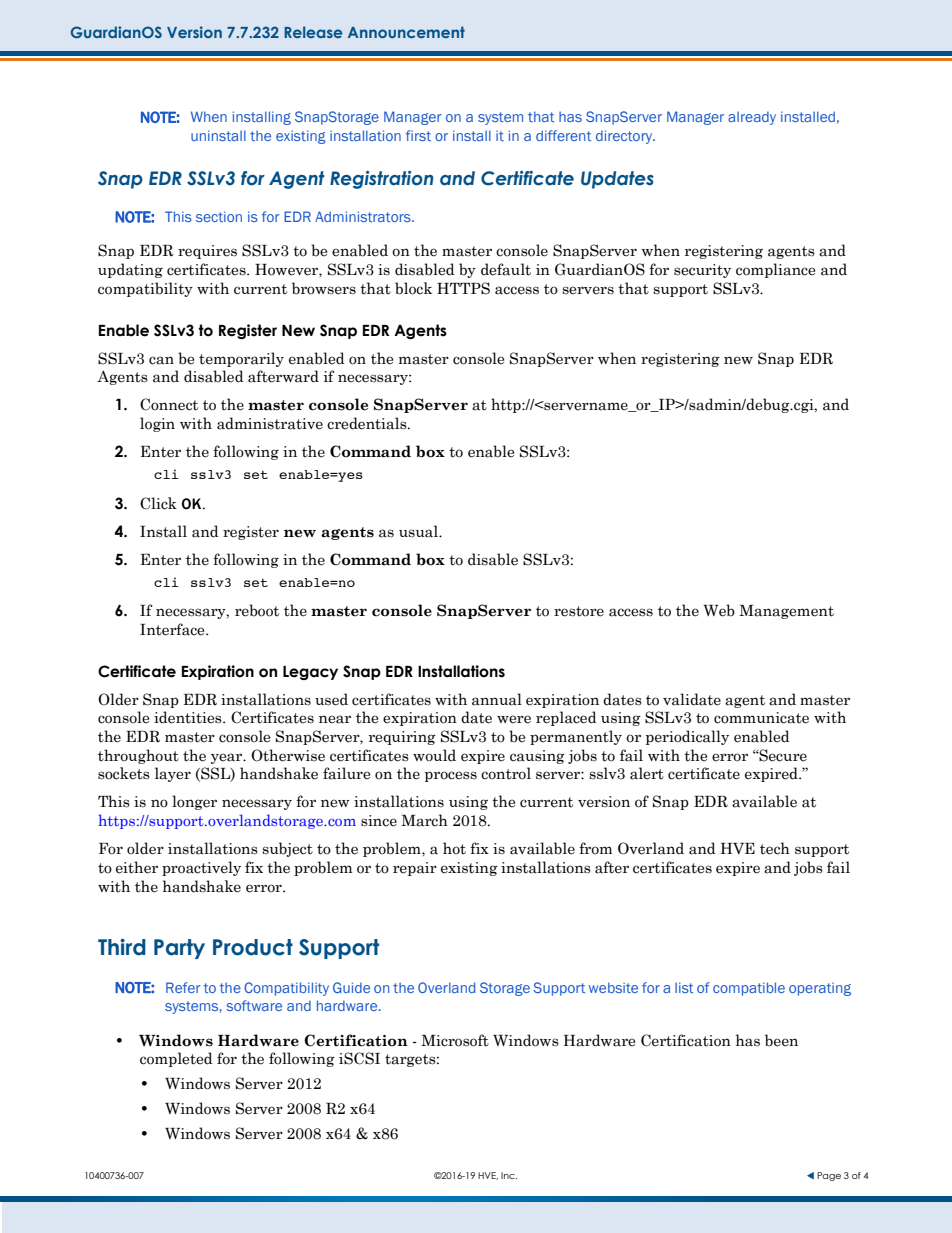 This screenshot has width=952, height=1233. Describe the element at coordinates (413, 288) in the screenshot. I see `block` at that location.
